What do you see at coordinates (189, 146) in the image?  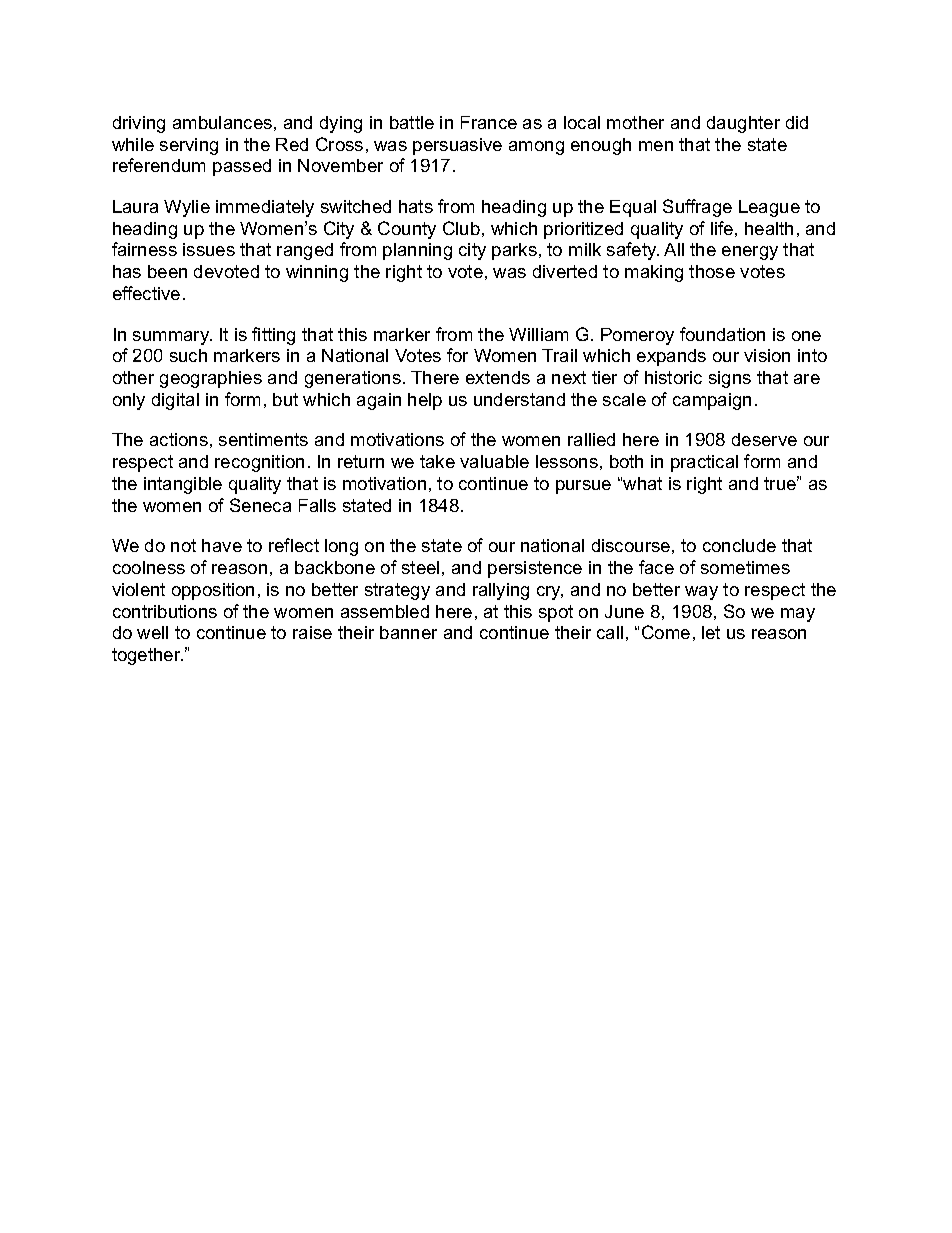 I see `serving` at bounding box center [189, 146].
